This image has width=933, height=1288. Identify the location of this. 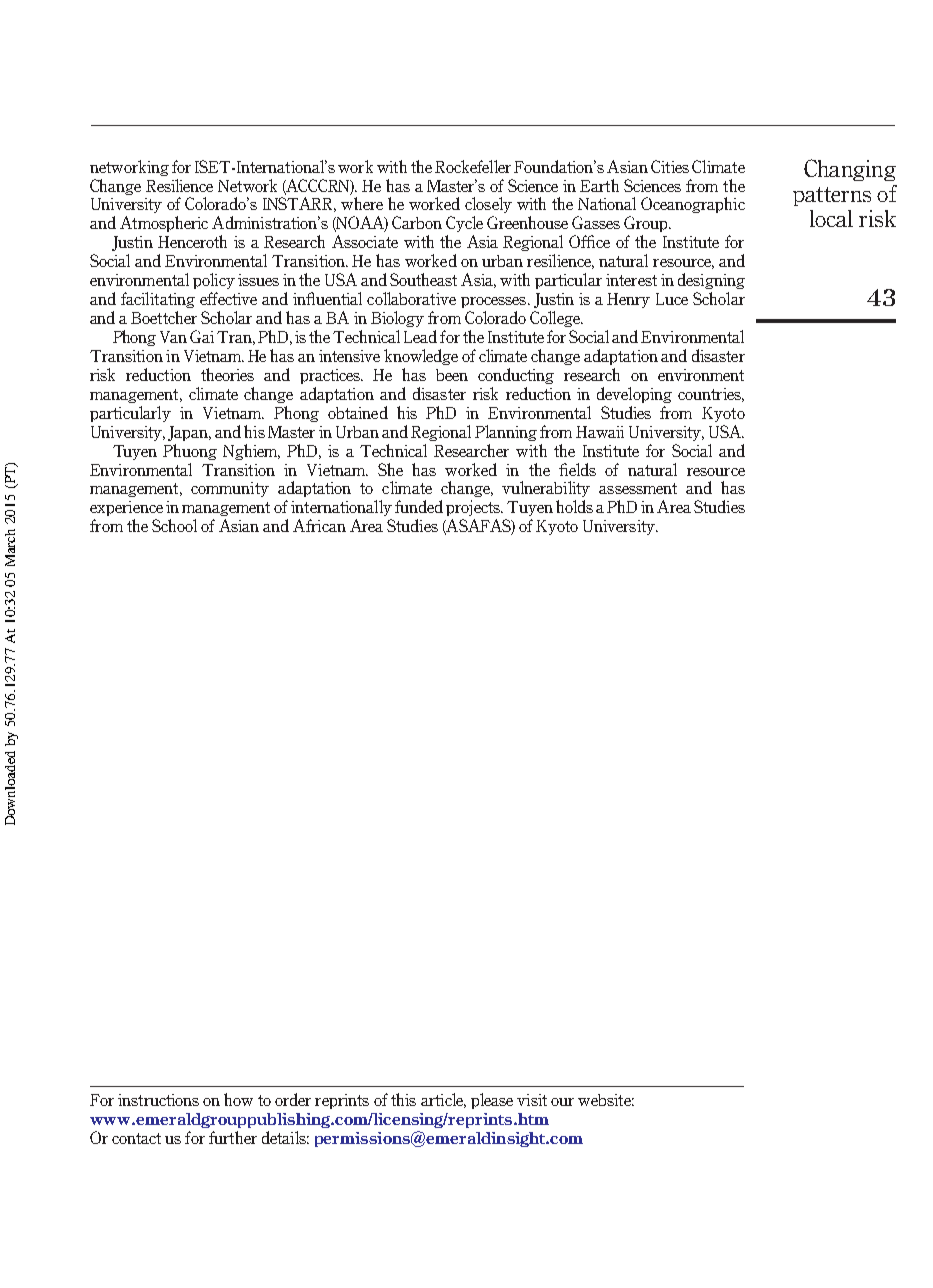
(403, 1099).
